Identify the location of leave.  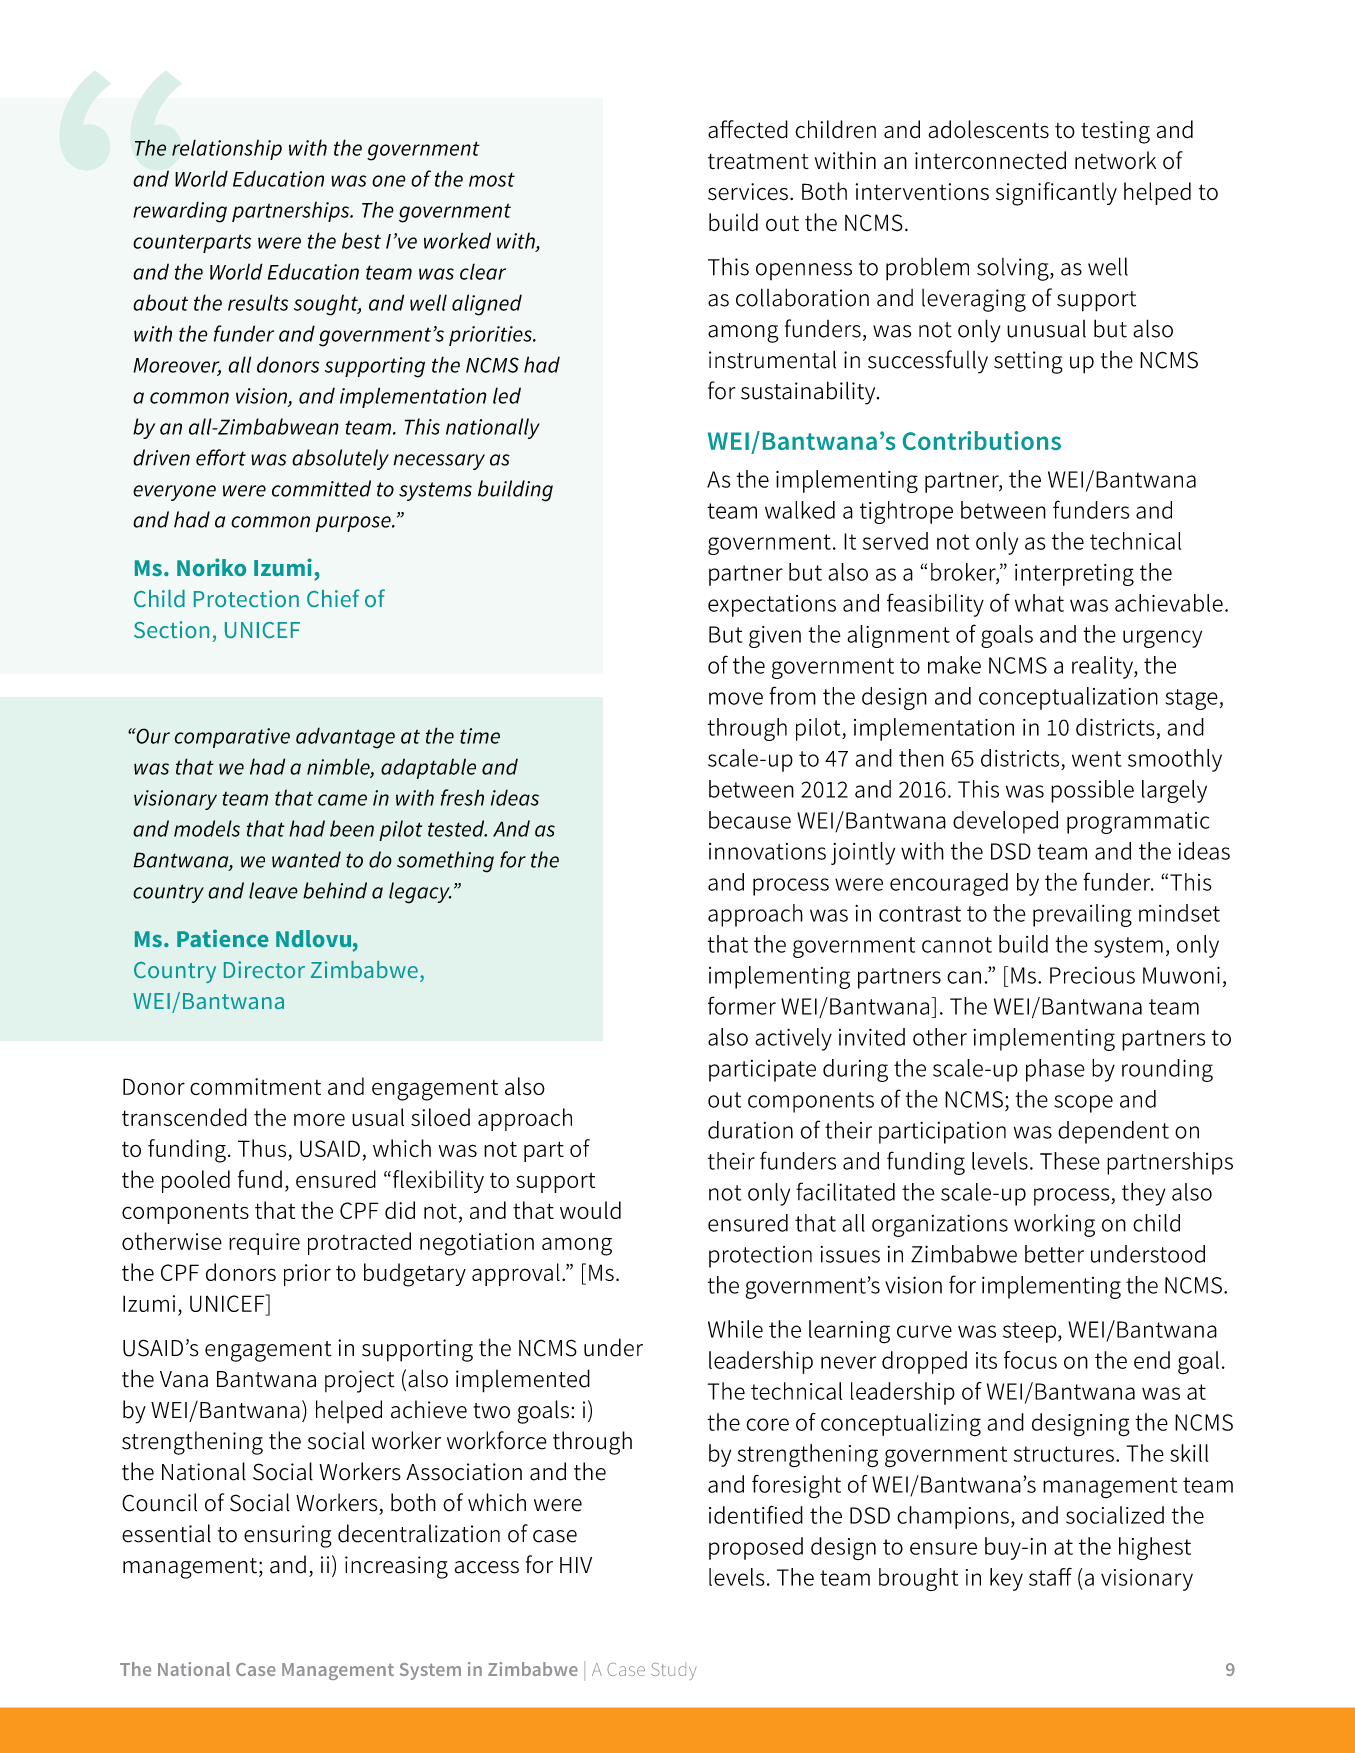
(273, 890).
